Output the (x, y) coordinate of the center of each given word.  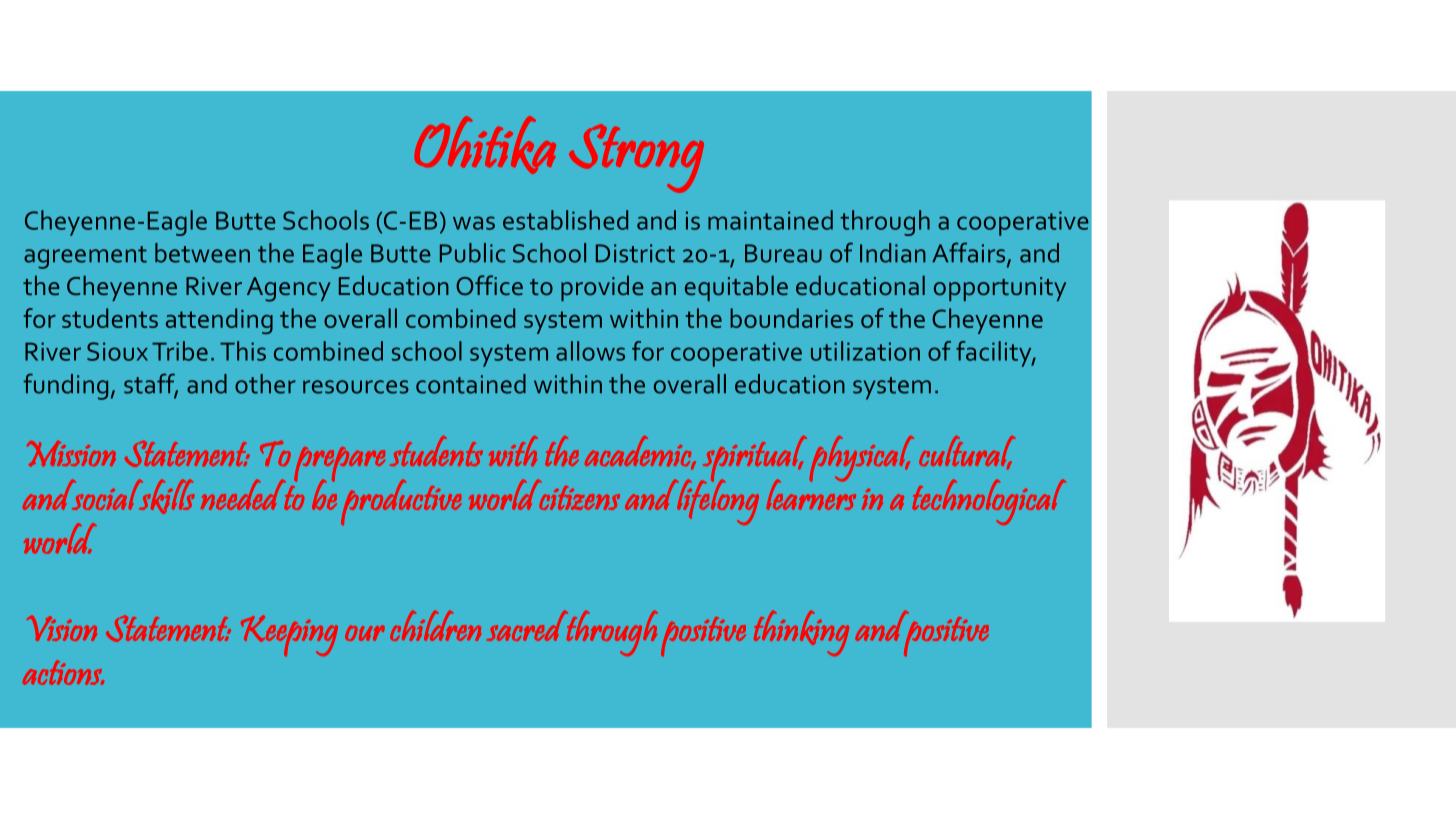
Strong (636, 158)
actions (63, 672)
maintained (770, 220)
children (435, 625)
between (202, 253)
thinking (801, 633)
